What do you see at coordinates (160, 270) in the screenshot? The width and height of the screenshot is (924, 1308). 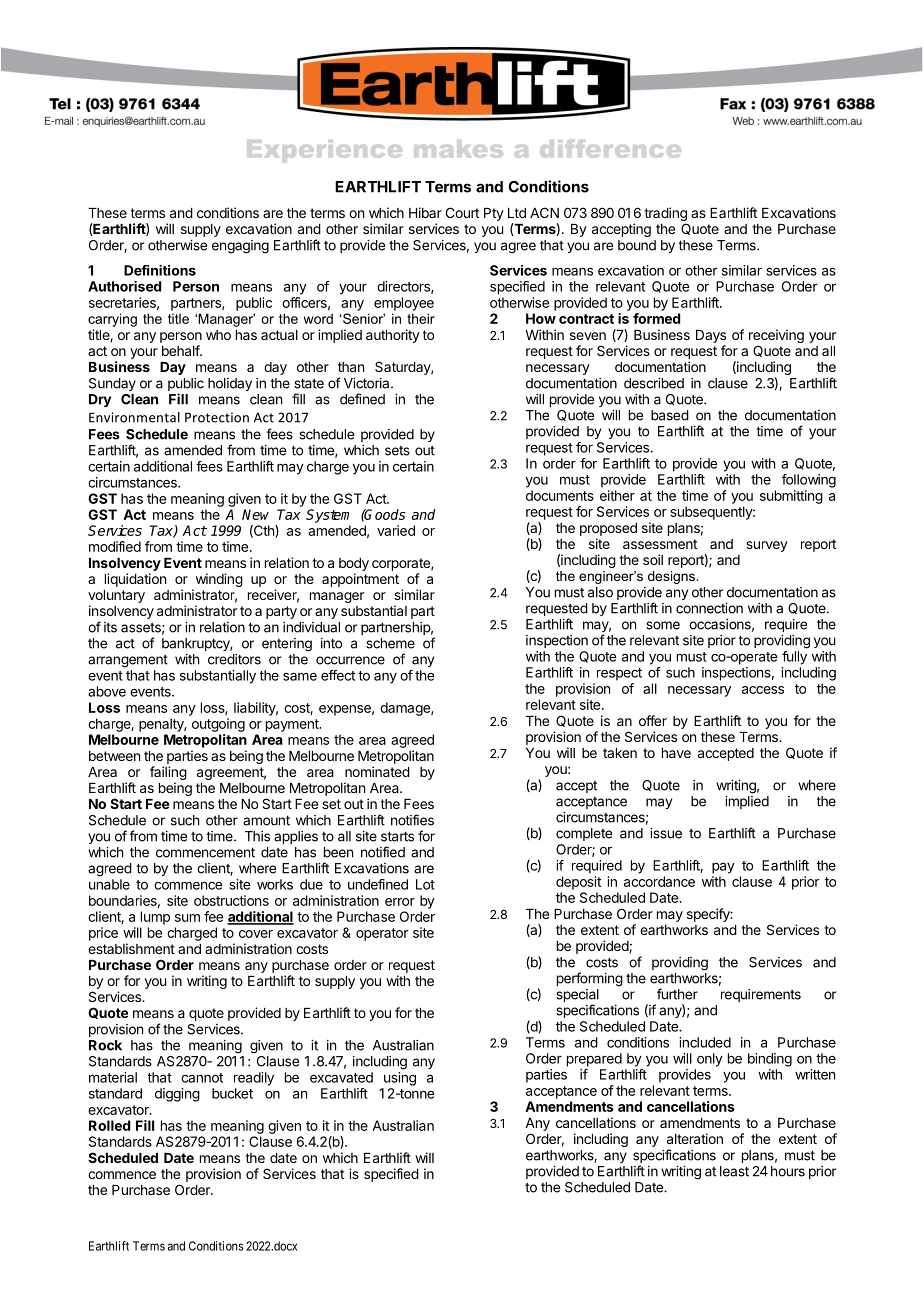 I see `Definitions` at bounding box center [160, 270].
